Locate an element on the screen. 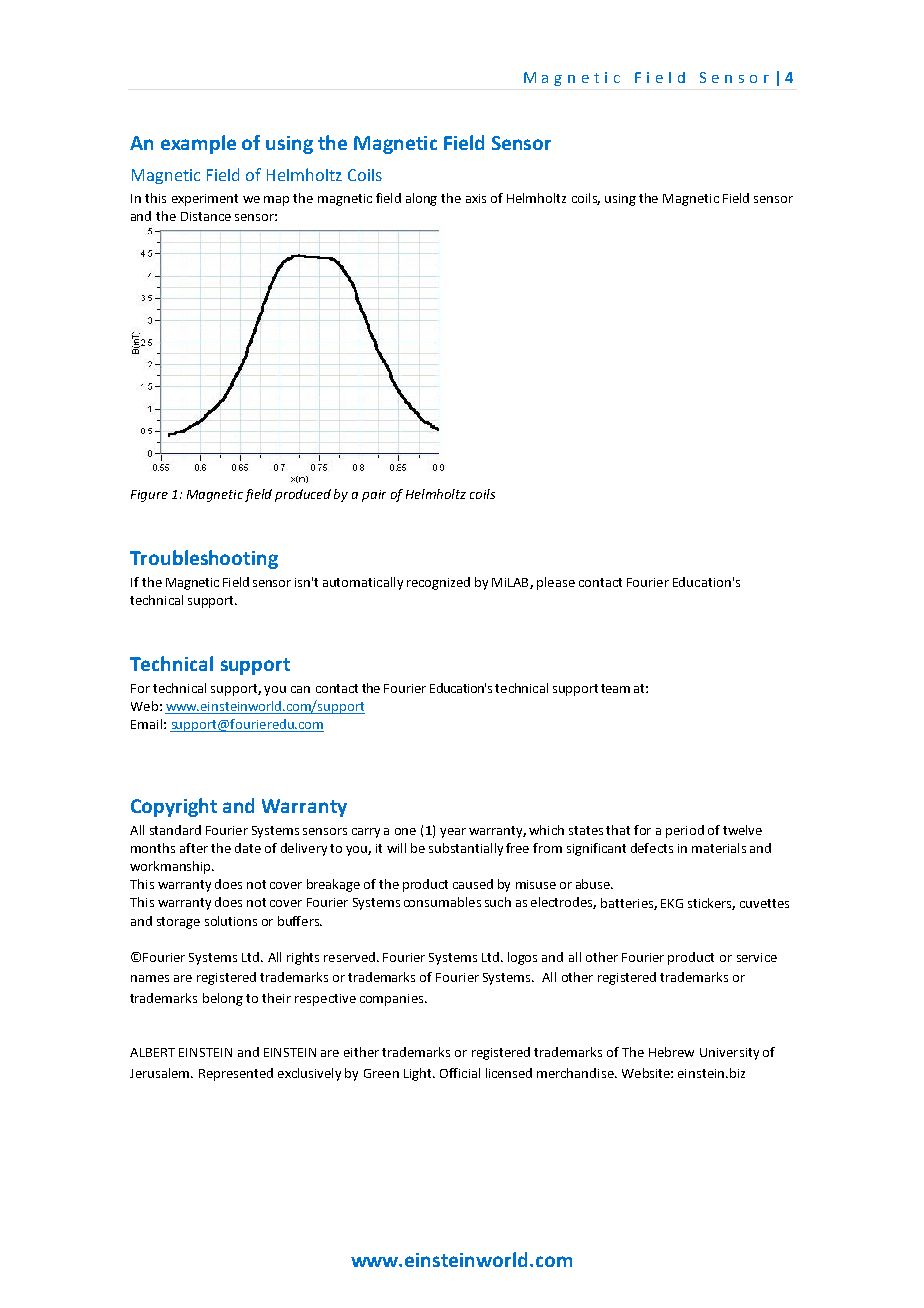  recognized is located at coordinates (438, 583).
